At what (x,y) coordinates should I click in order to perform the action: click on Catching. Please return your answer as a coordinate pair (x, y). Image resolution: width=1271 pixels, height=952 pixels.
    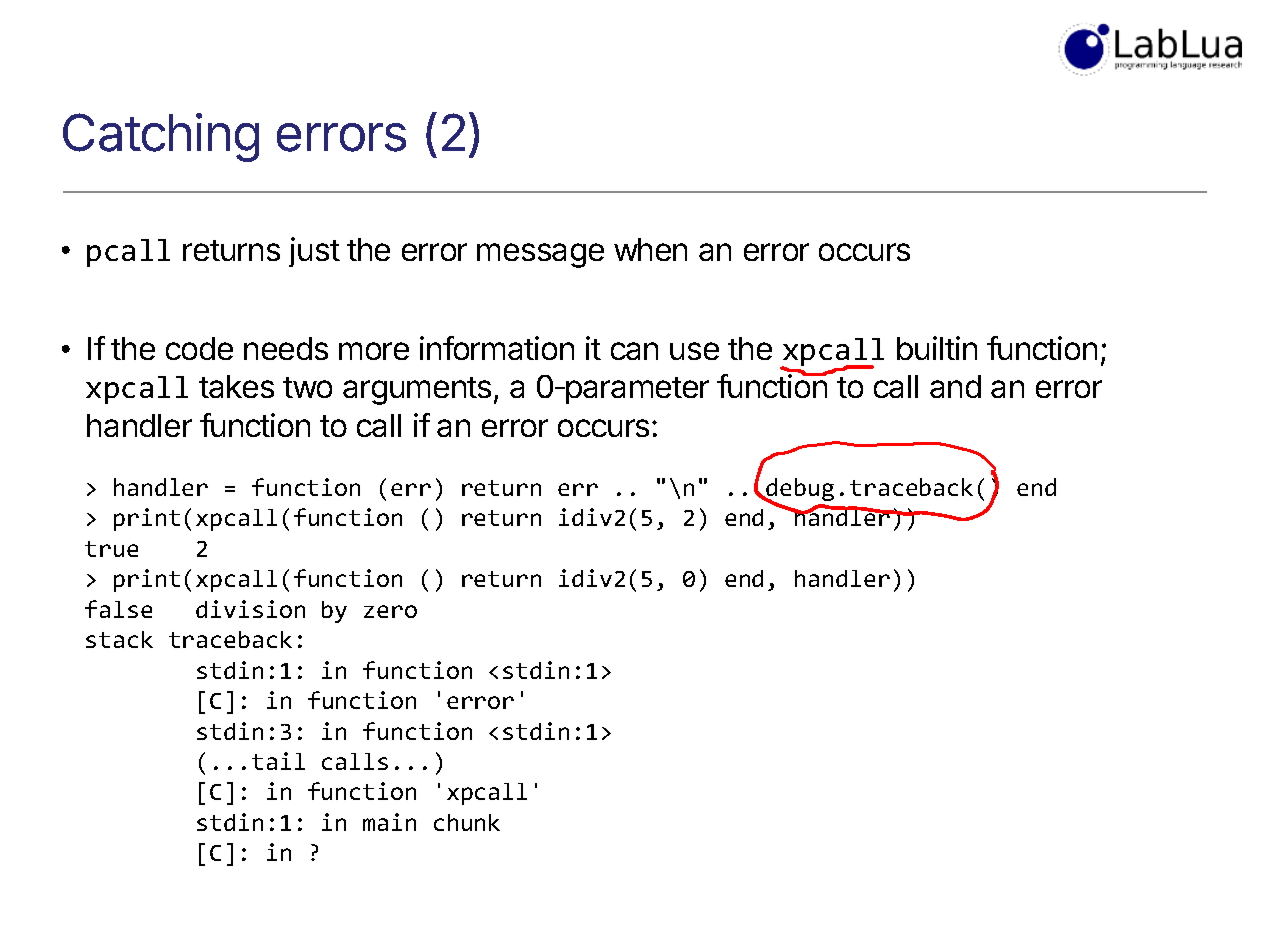
    Looking at the image, I should click on (161, 137).
